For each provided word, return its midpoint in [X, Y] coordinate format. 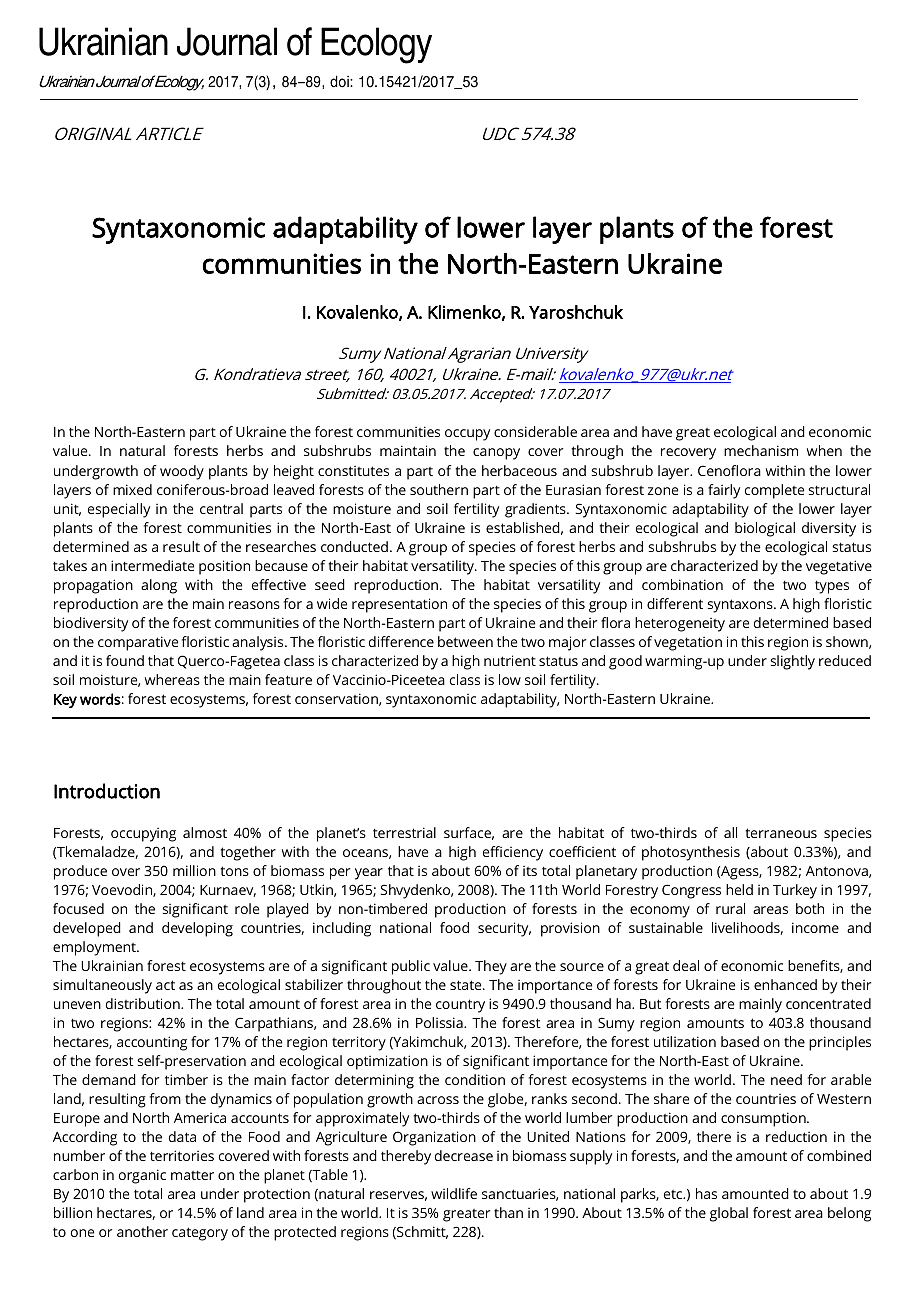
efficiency [513, 853]
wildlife [454, 1193]
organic [142, 1176]
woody [182, 472]
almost [205, 832]
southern [439, 489]
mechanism [761, 450]
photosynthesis [691, 853]
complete [774, 491]
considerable [535, 431]
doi [340, 81]
